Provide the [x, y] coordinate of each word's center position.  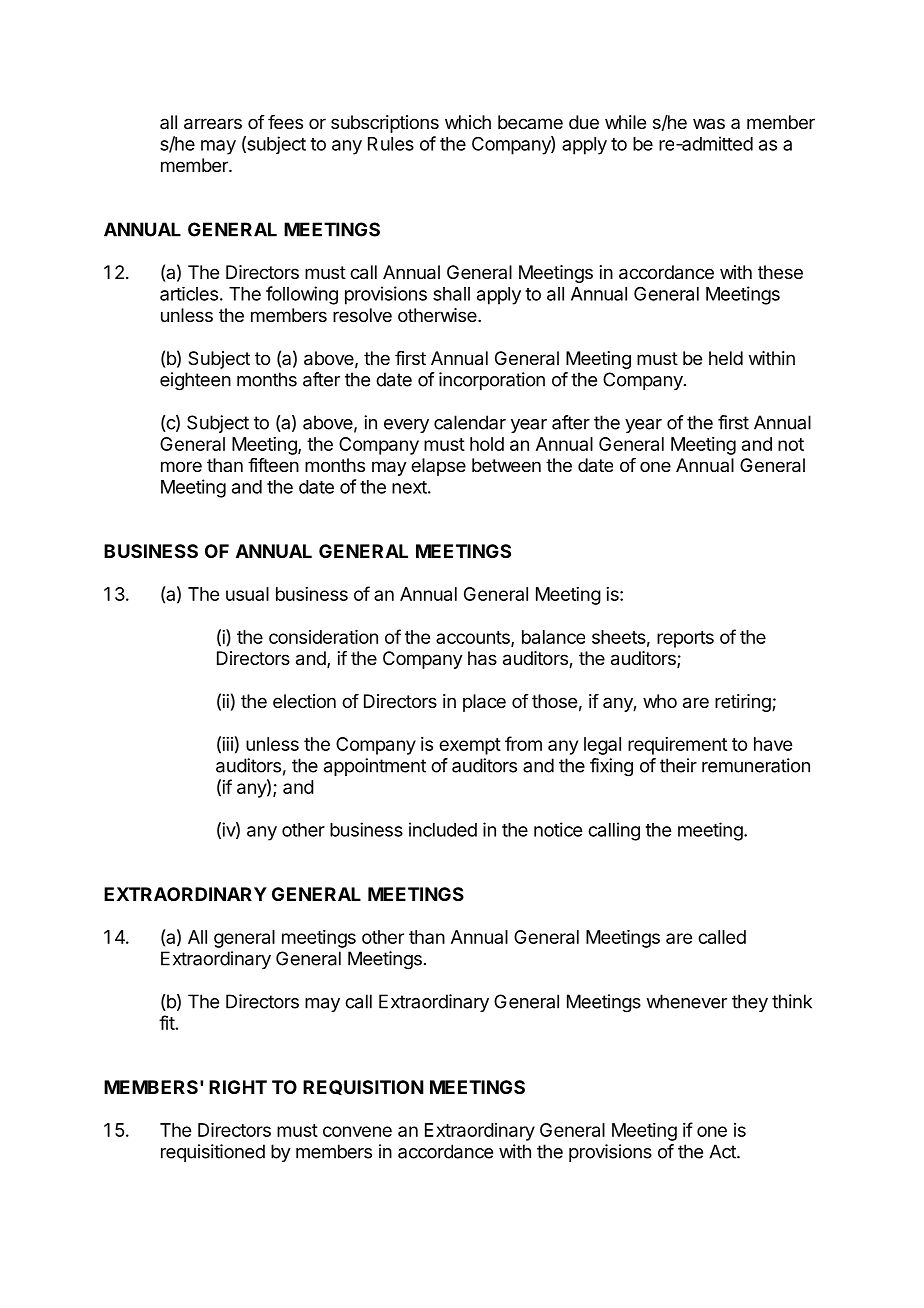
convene [357, 1131]
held [726, 358]
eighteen [195, 381]
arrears [213, 124]
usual [247, 594]
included [443, 829]
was [709, 123]
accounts [474, 638]
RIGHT [238, 1087]
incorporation [492, 381]
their [678, 765]
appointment [375, 767]
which [468, 122]
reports [685, 639]
